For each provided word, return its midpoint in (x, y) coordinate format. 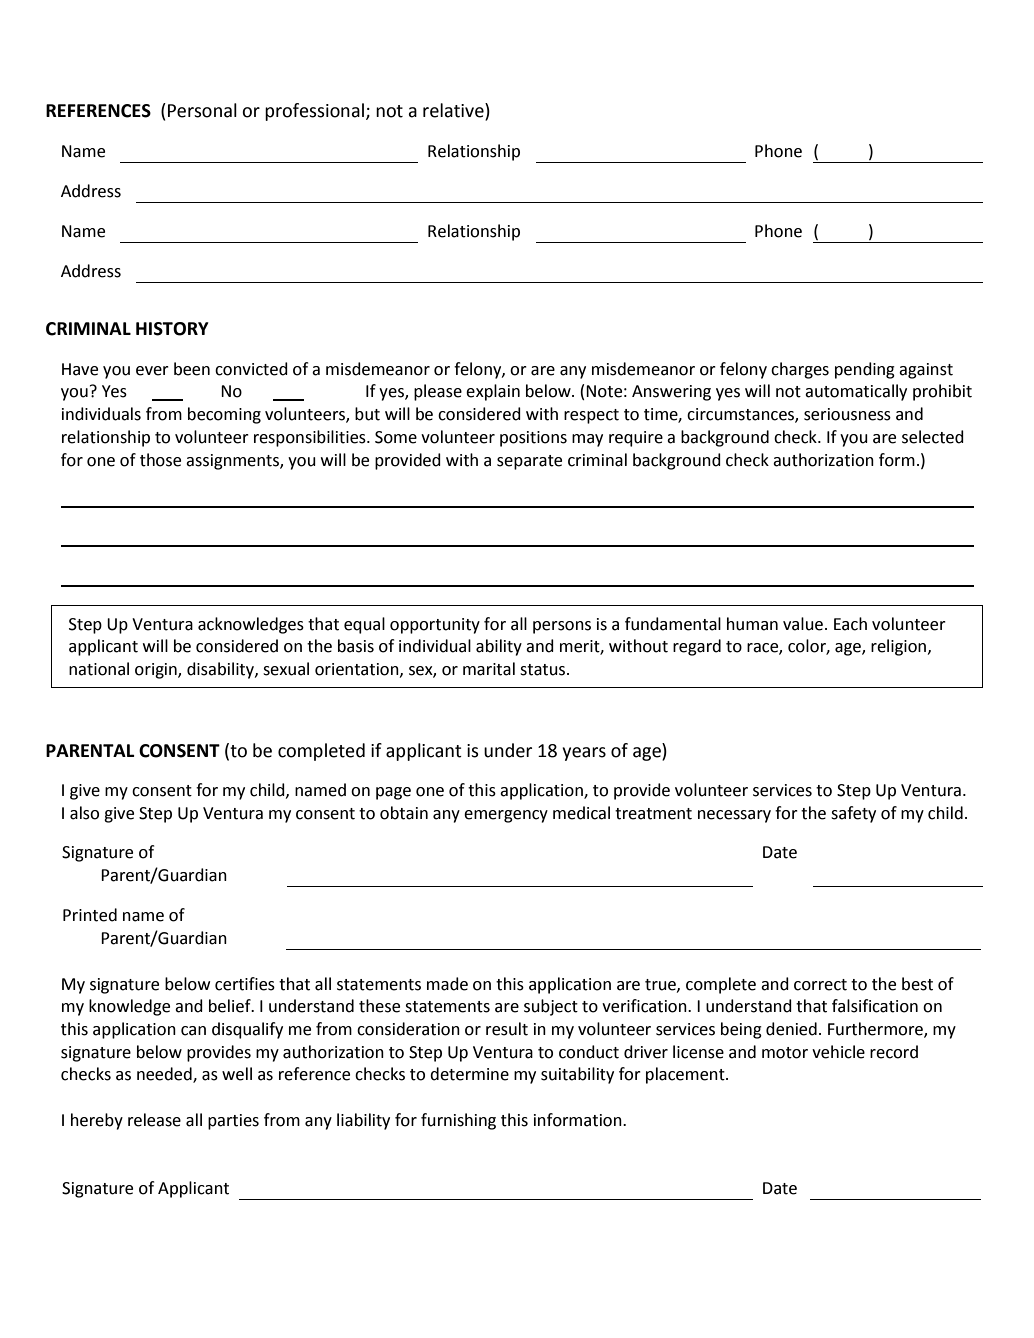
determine (469, 1074)
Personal (202, 110)
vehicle (838, 1052)
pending (865, 370)
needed (165, 1075)
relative (454, 111)
